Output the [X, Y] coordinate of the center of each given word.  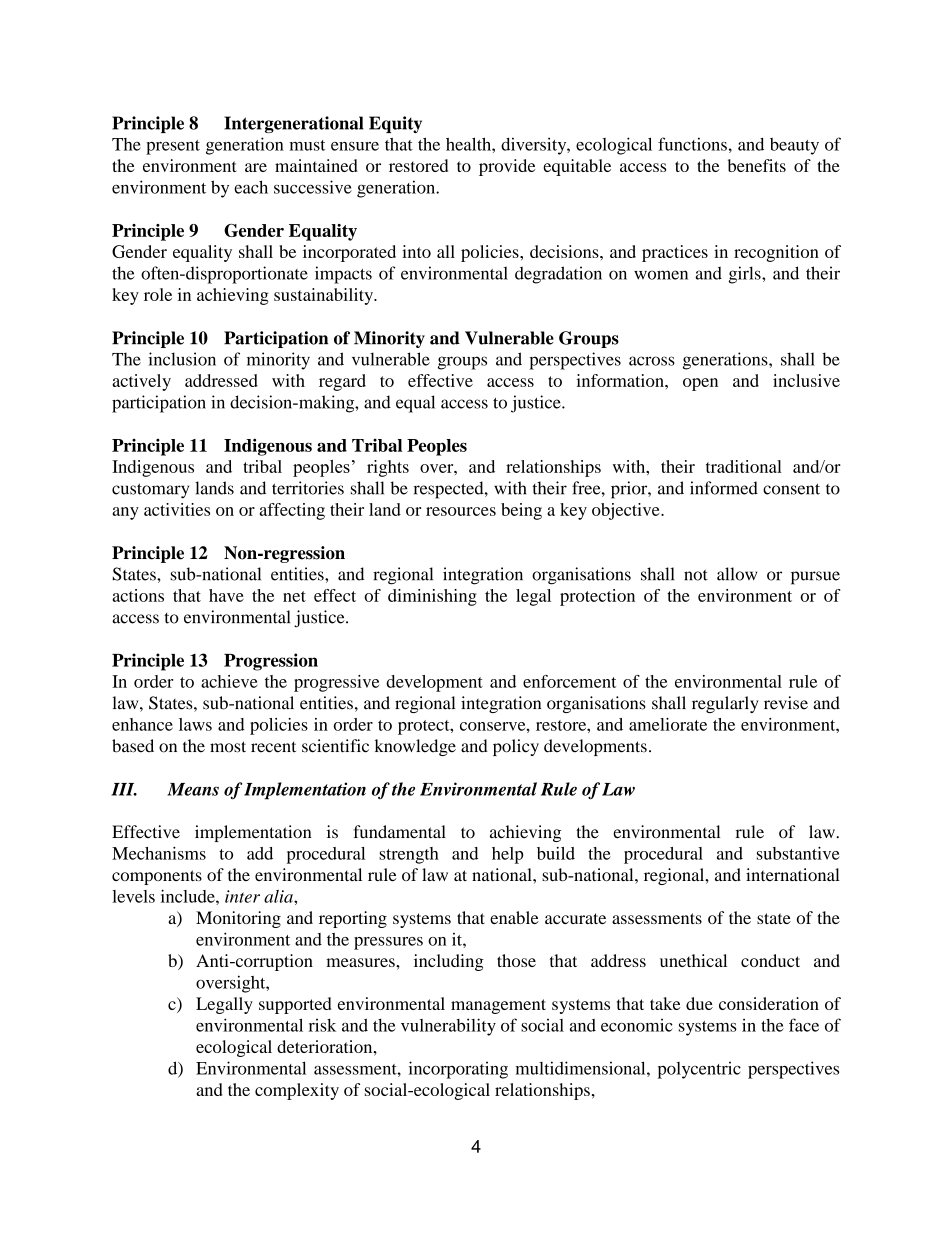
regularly [725, 704]
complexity [297, 1091]
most [228, 747]
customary [150, 491]
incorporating [458, 1070]
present [173, 147]
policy [516, 747]
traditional [744, 466]
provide [507, 167]
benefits [757, 165]
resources [461, 511]
